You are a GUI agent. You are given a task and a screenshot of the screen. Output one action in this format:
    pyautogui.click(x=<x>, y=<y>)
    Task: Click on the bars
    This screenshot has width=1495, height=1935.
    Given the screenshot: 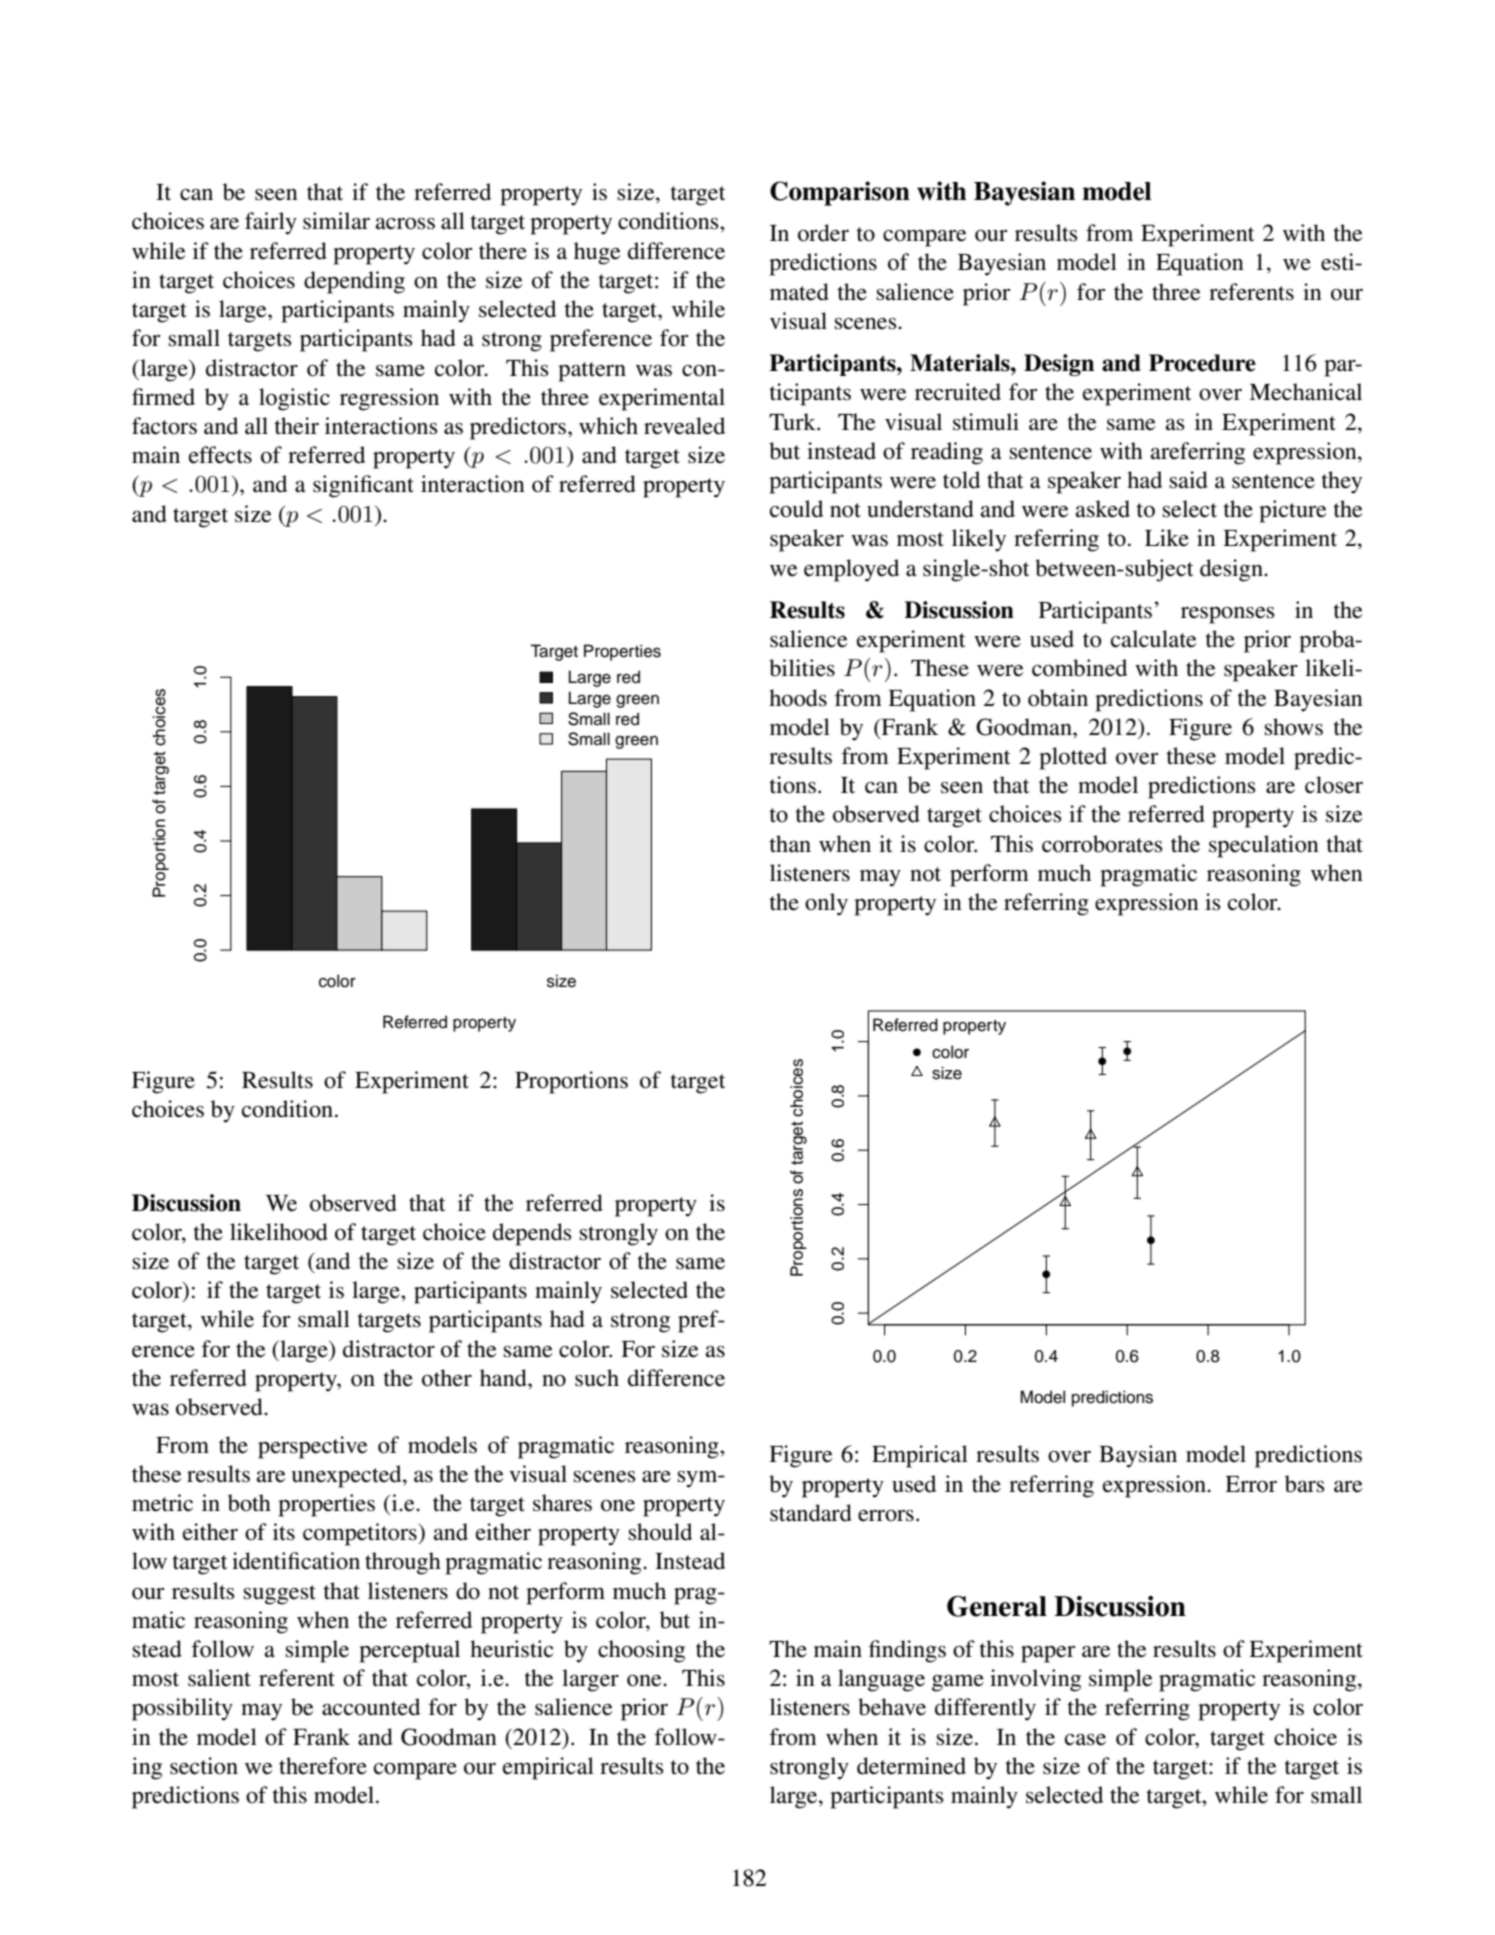 What is the action you would take?
    pyautogui.click(x=1305, y=1484)
